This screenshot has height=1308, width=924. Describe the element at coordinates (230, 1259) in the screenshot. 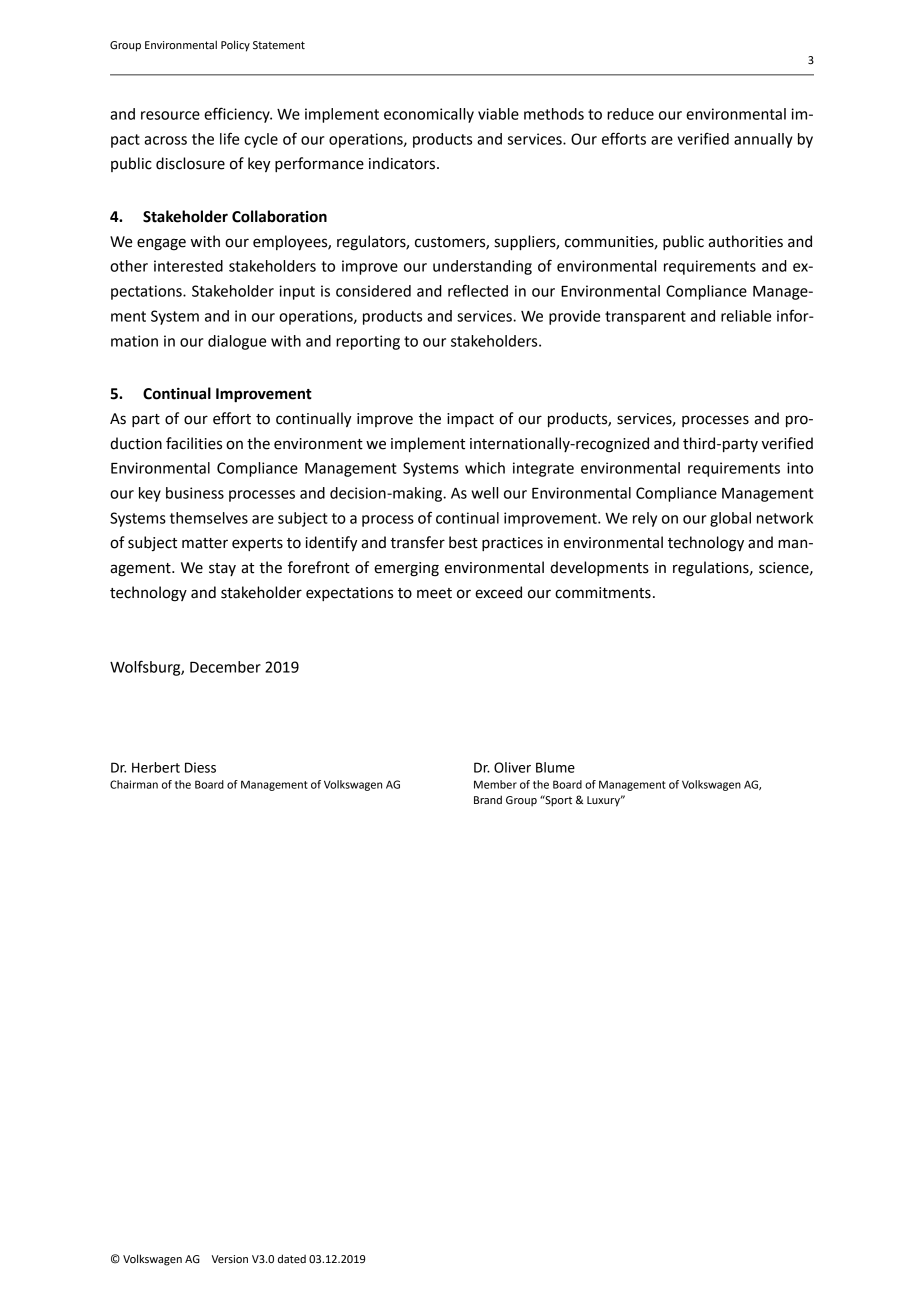

I see `Version` at that location.
